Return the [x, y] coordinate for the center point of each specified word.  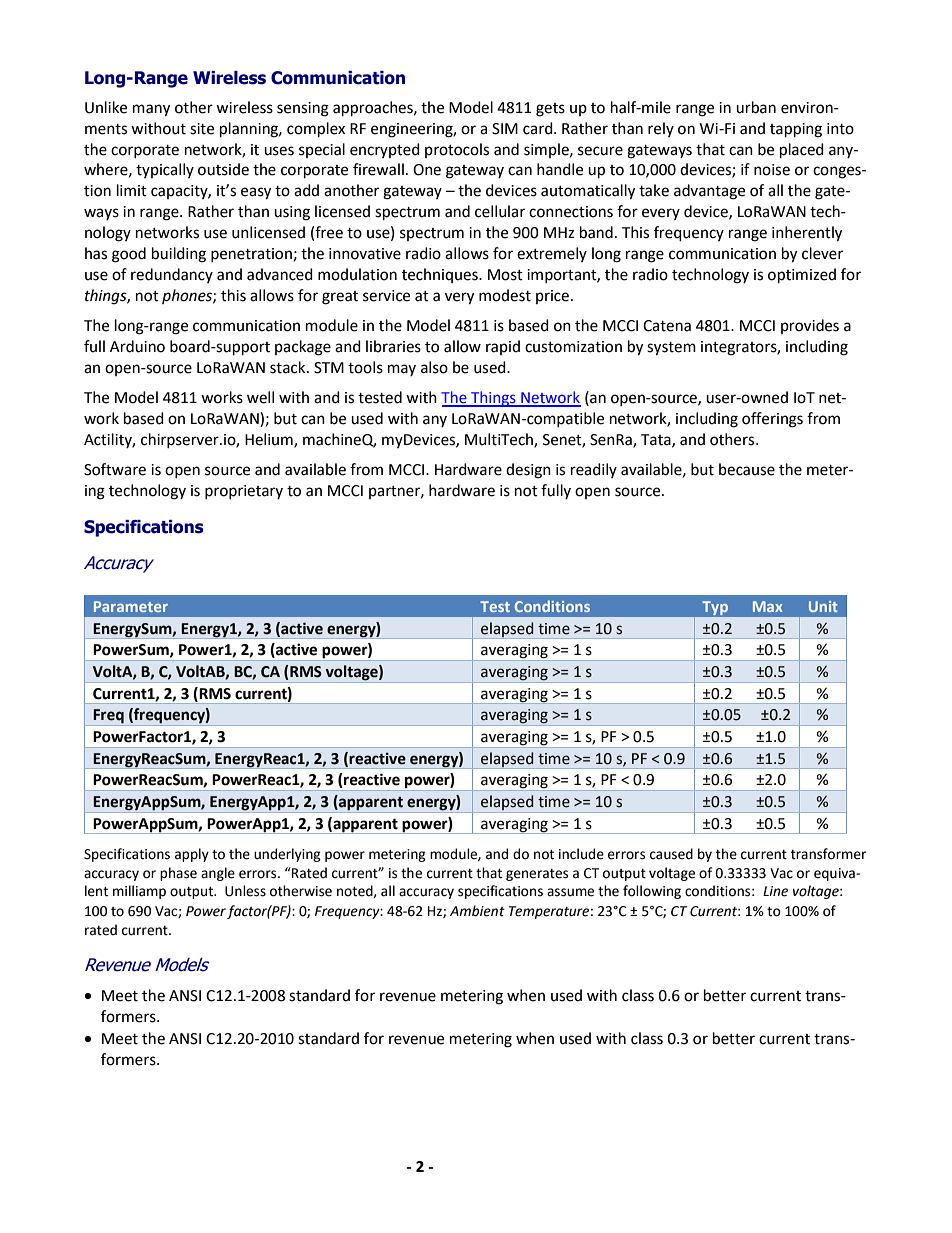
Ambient [477, 911]
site [202, 129]
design [528, 471]
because [747, 469]
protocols [457, 150]
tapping [796, 130]
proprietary [244, 492]
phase [178, 874]
